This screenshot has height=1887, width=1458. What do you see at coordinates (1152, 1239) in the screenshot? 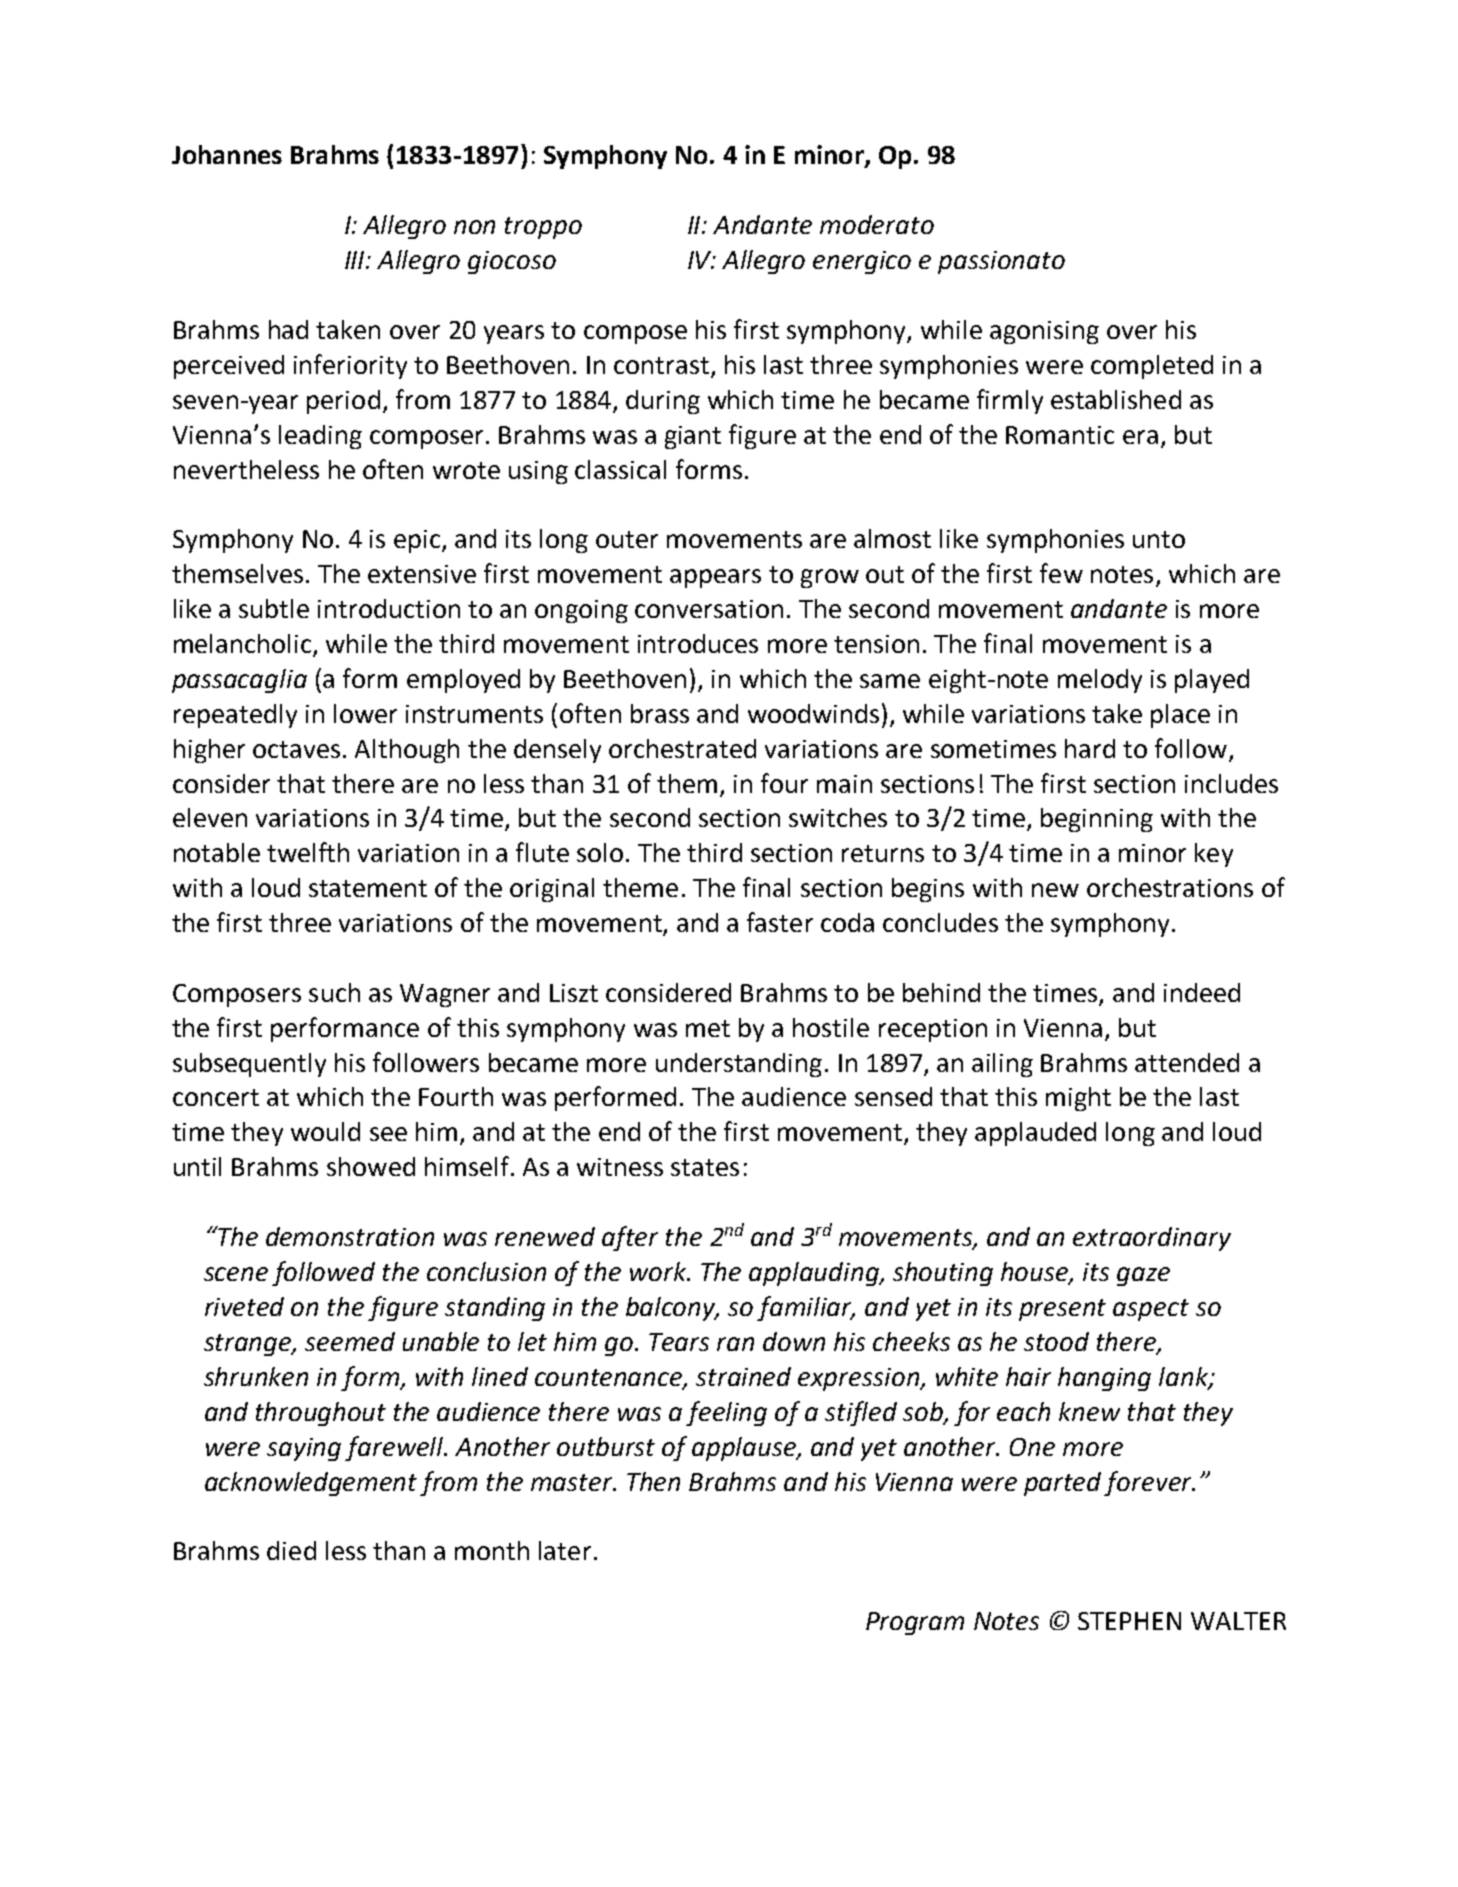
I see `extraordinary` at bounding box center [1152, 1239].
